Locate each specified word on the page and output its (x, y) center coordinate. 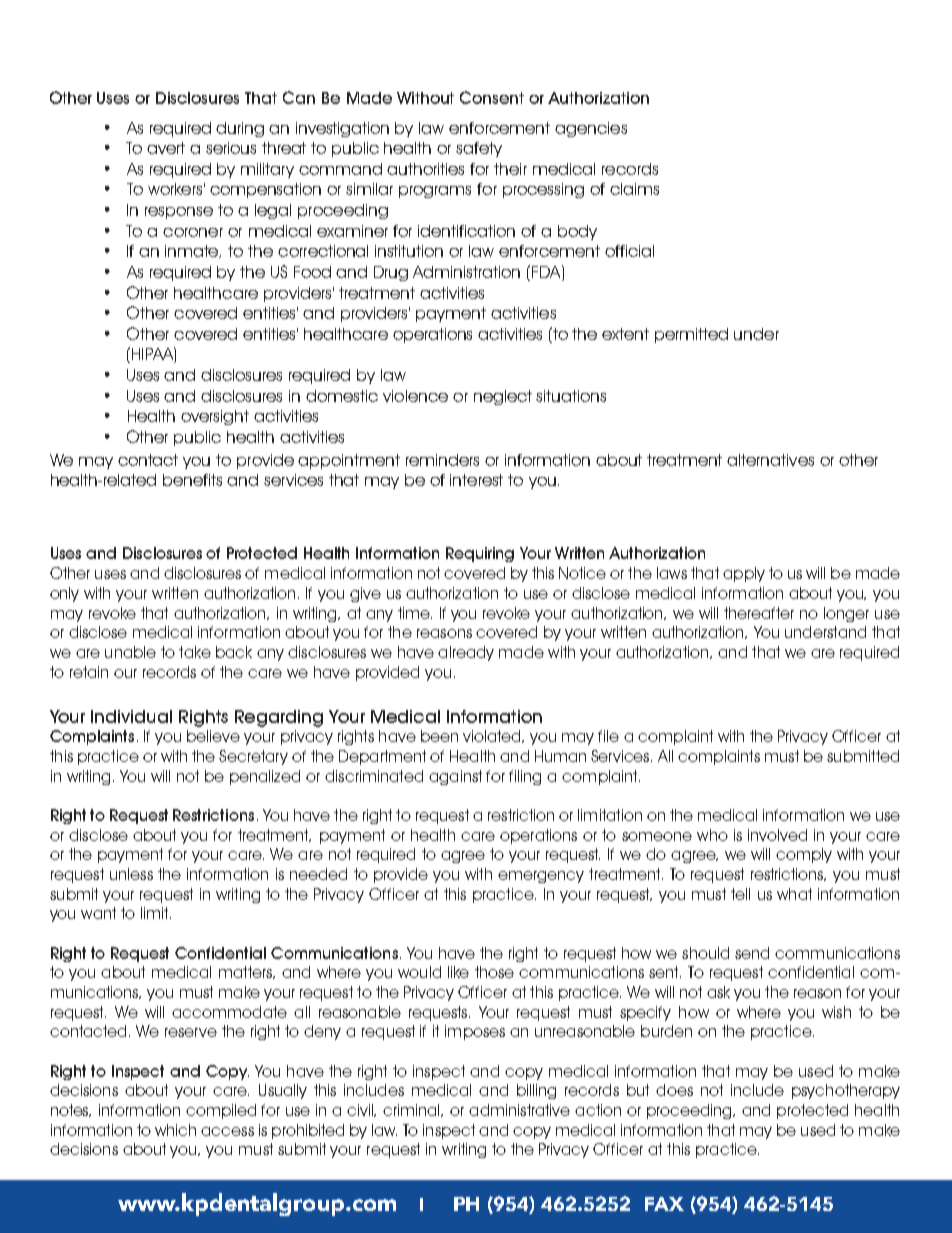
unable (130, 652)
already (466, 653)
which (175, 1130)
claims (634, 189)
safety (479, 149)
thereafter (759, 613)
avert (166, 148)
